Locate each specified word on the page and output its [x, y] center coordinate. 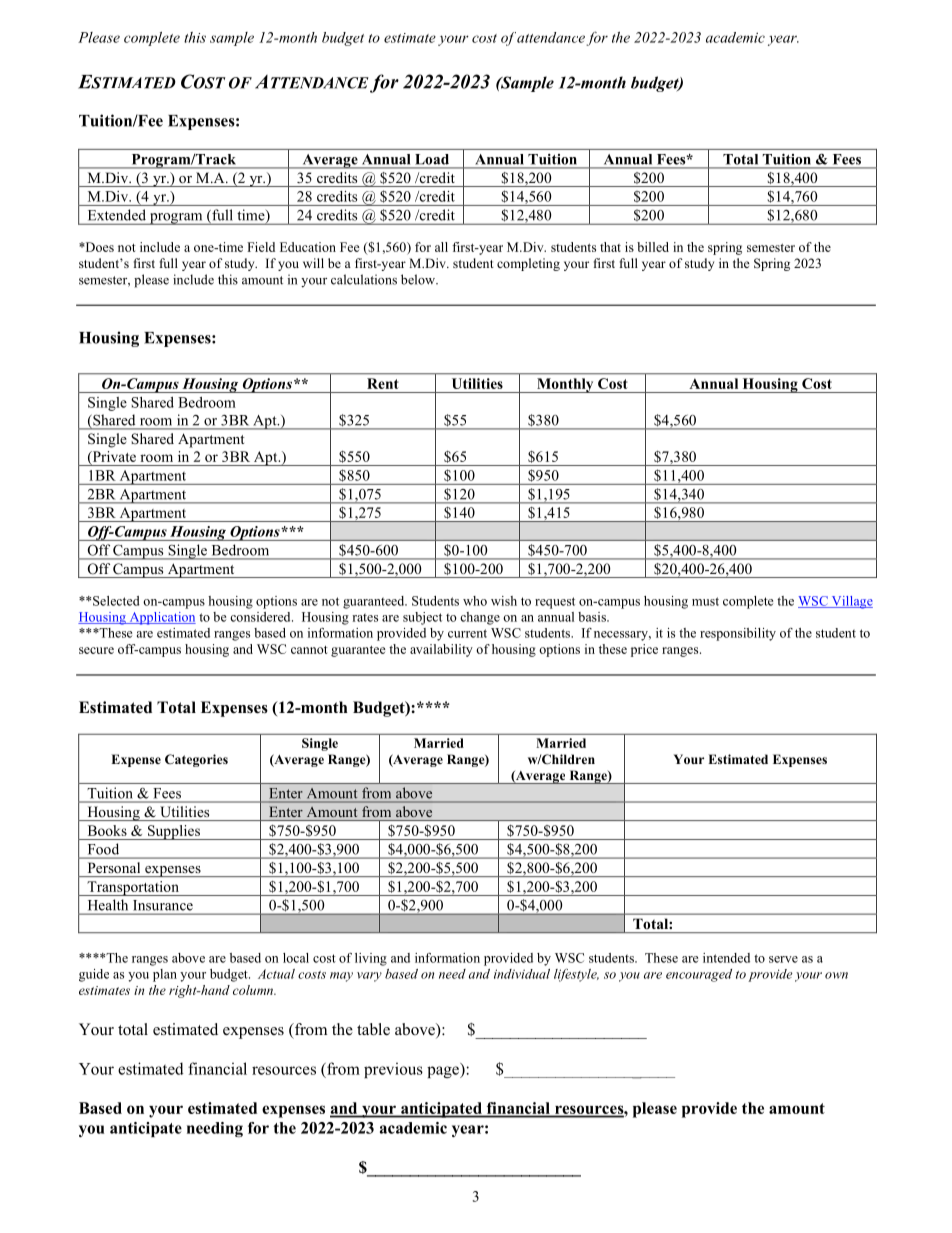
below [419, 279]
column [254, 990]
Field [261, 247]
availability [441, 650]
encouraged [699, 975]
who [475, 601]
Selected [116, 601]
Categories [196, 760]
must [705, 601]
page [444, 1072]
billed [653, 247]
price [644, 650]
